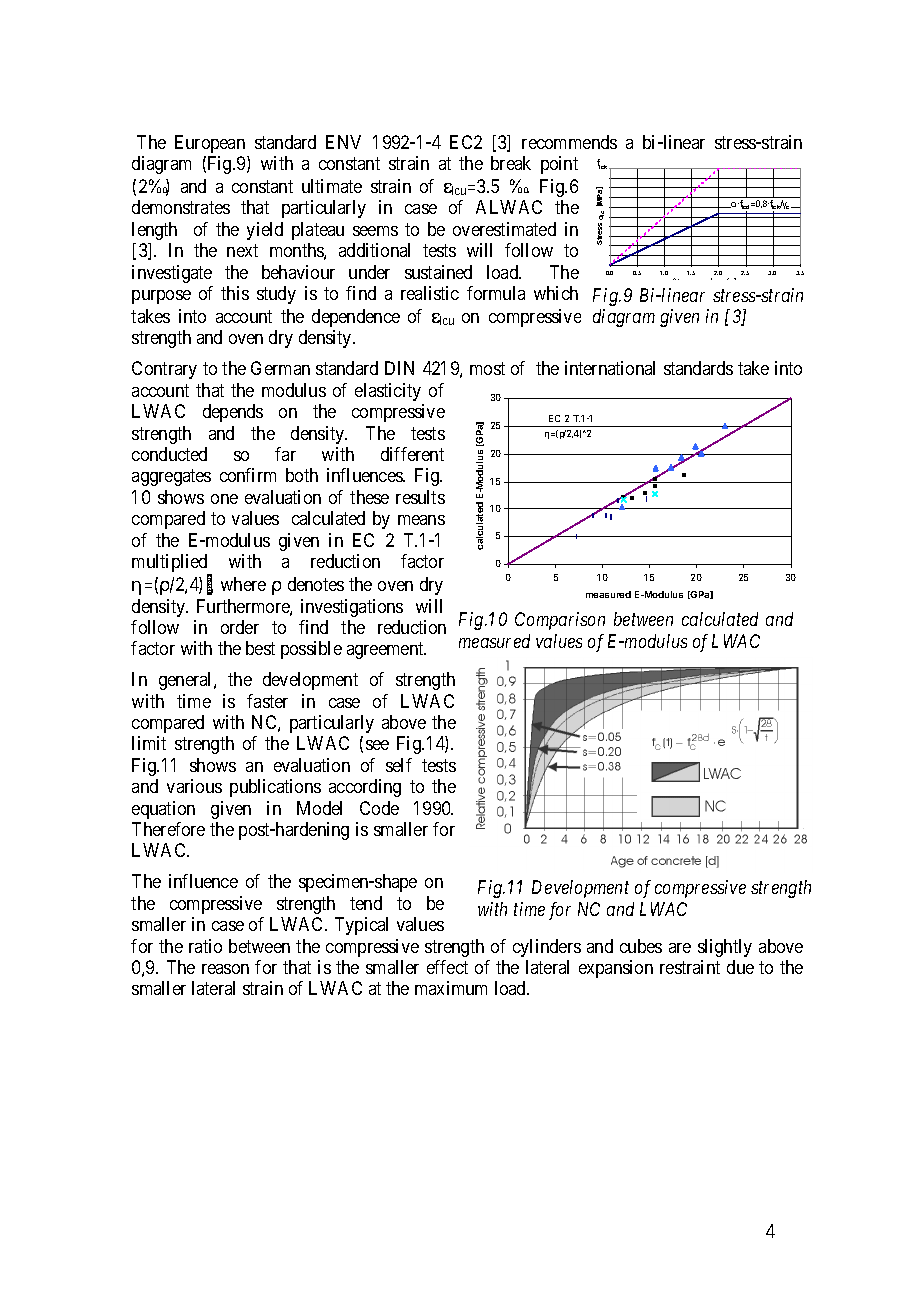 This screenshot has width=924, height=1308. I want to click on break, so click(511, 163).
